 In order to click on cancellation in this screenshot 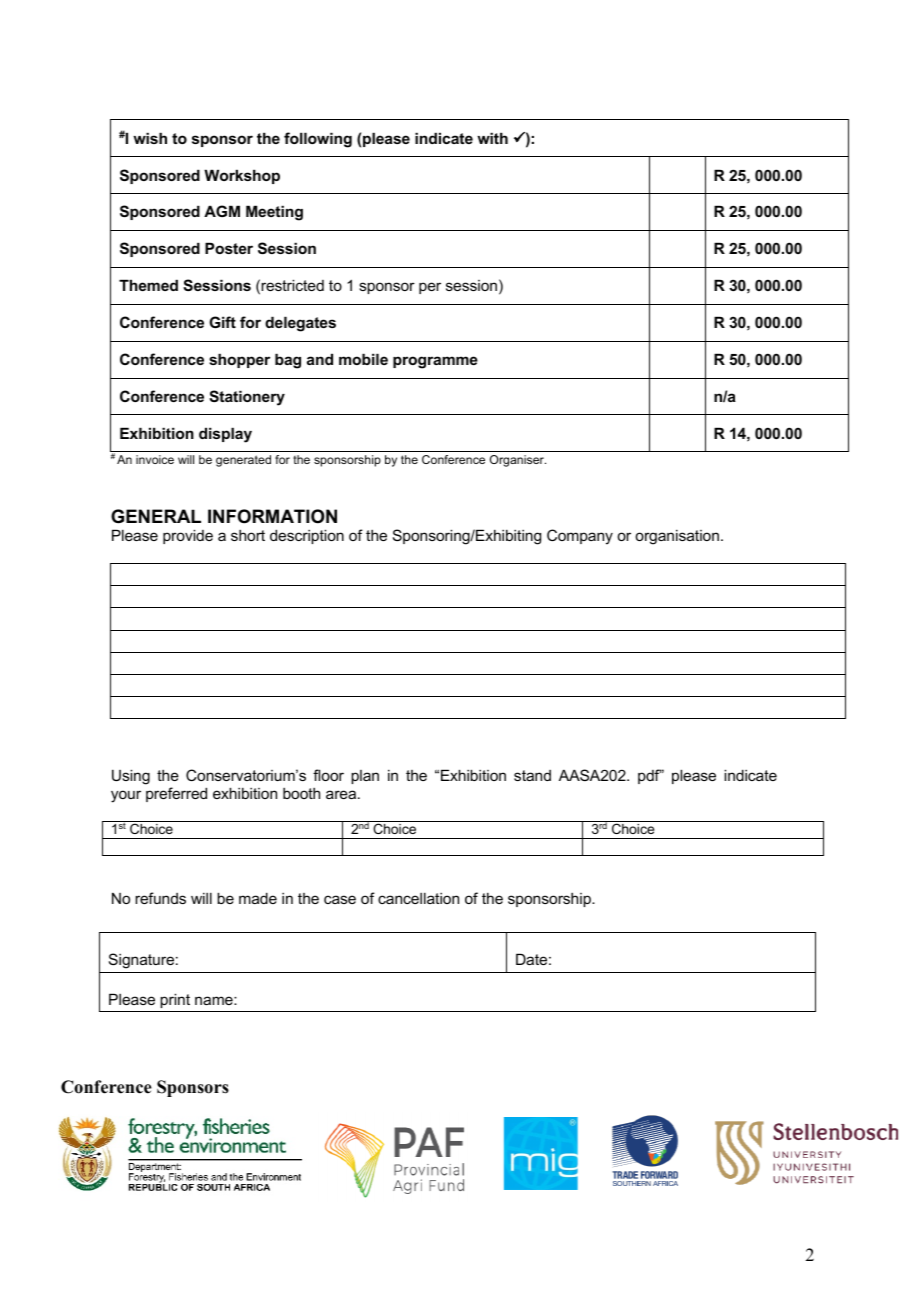, I will do `click(418, 898)`.
